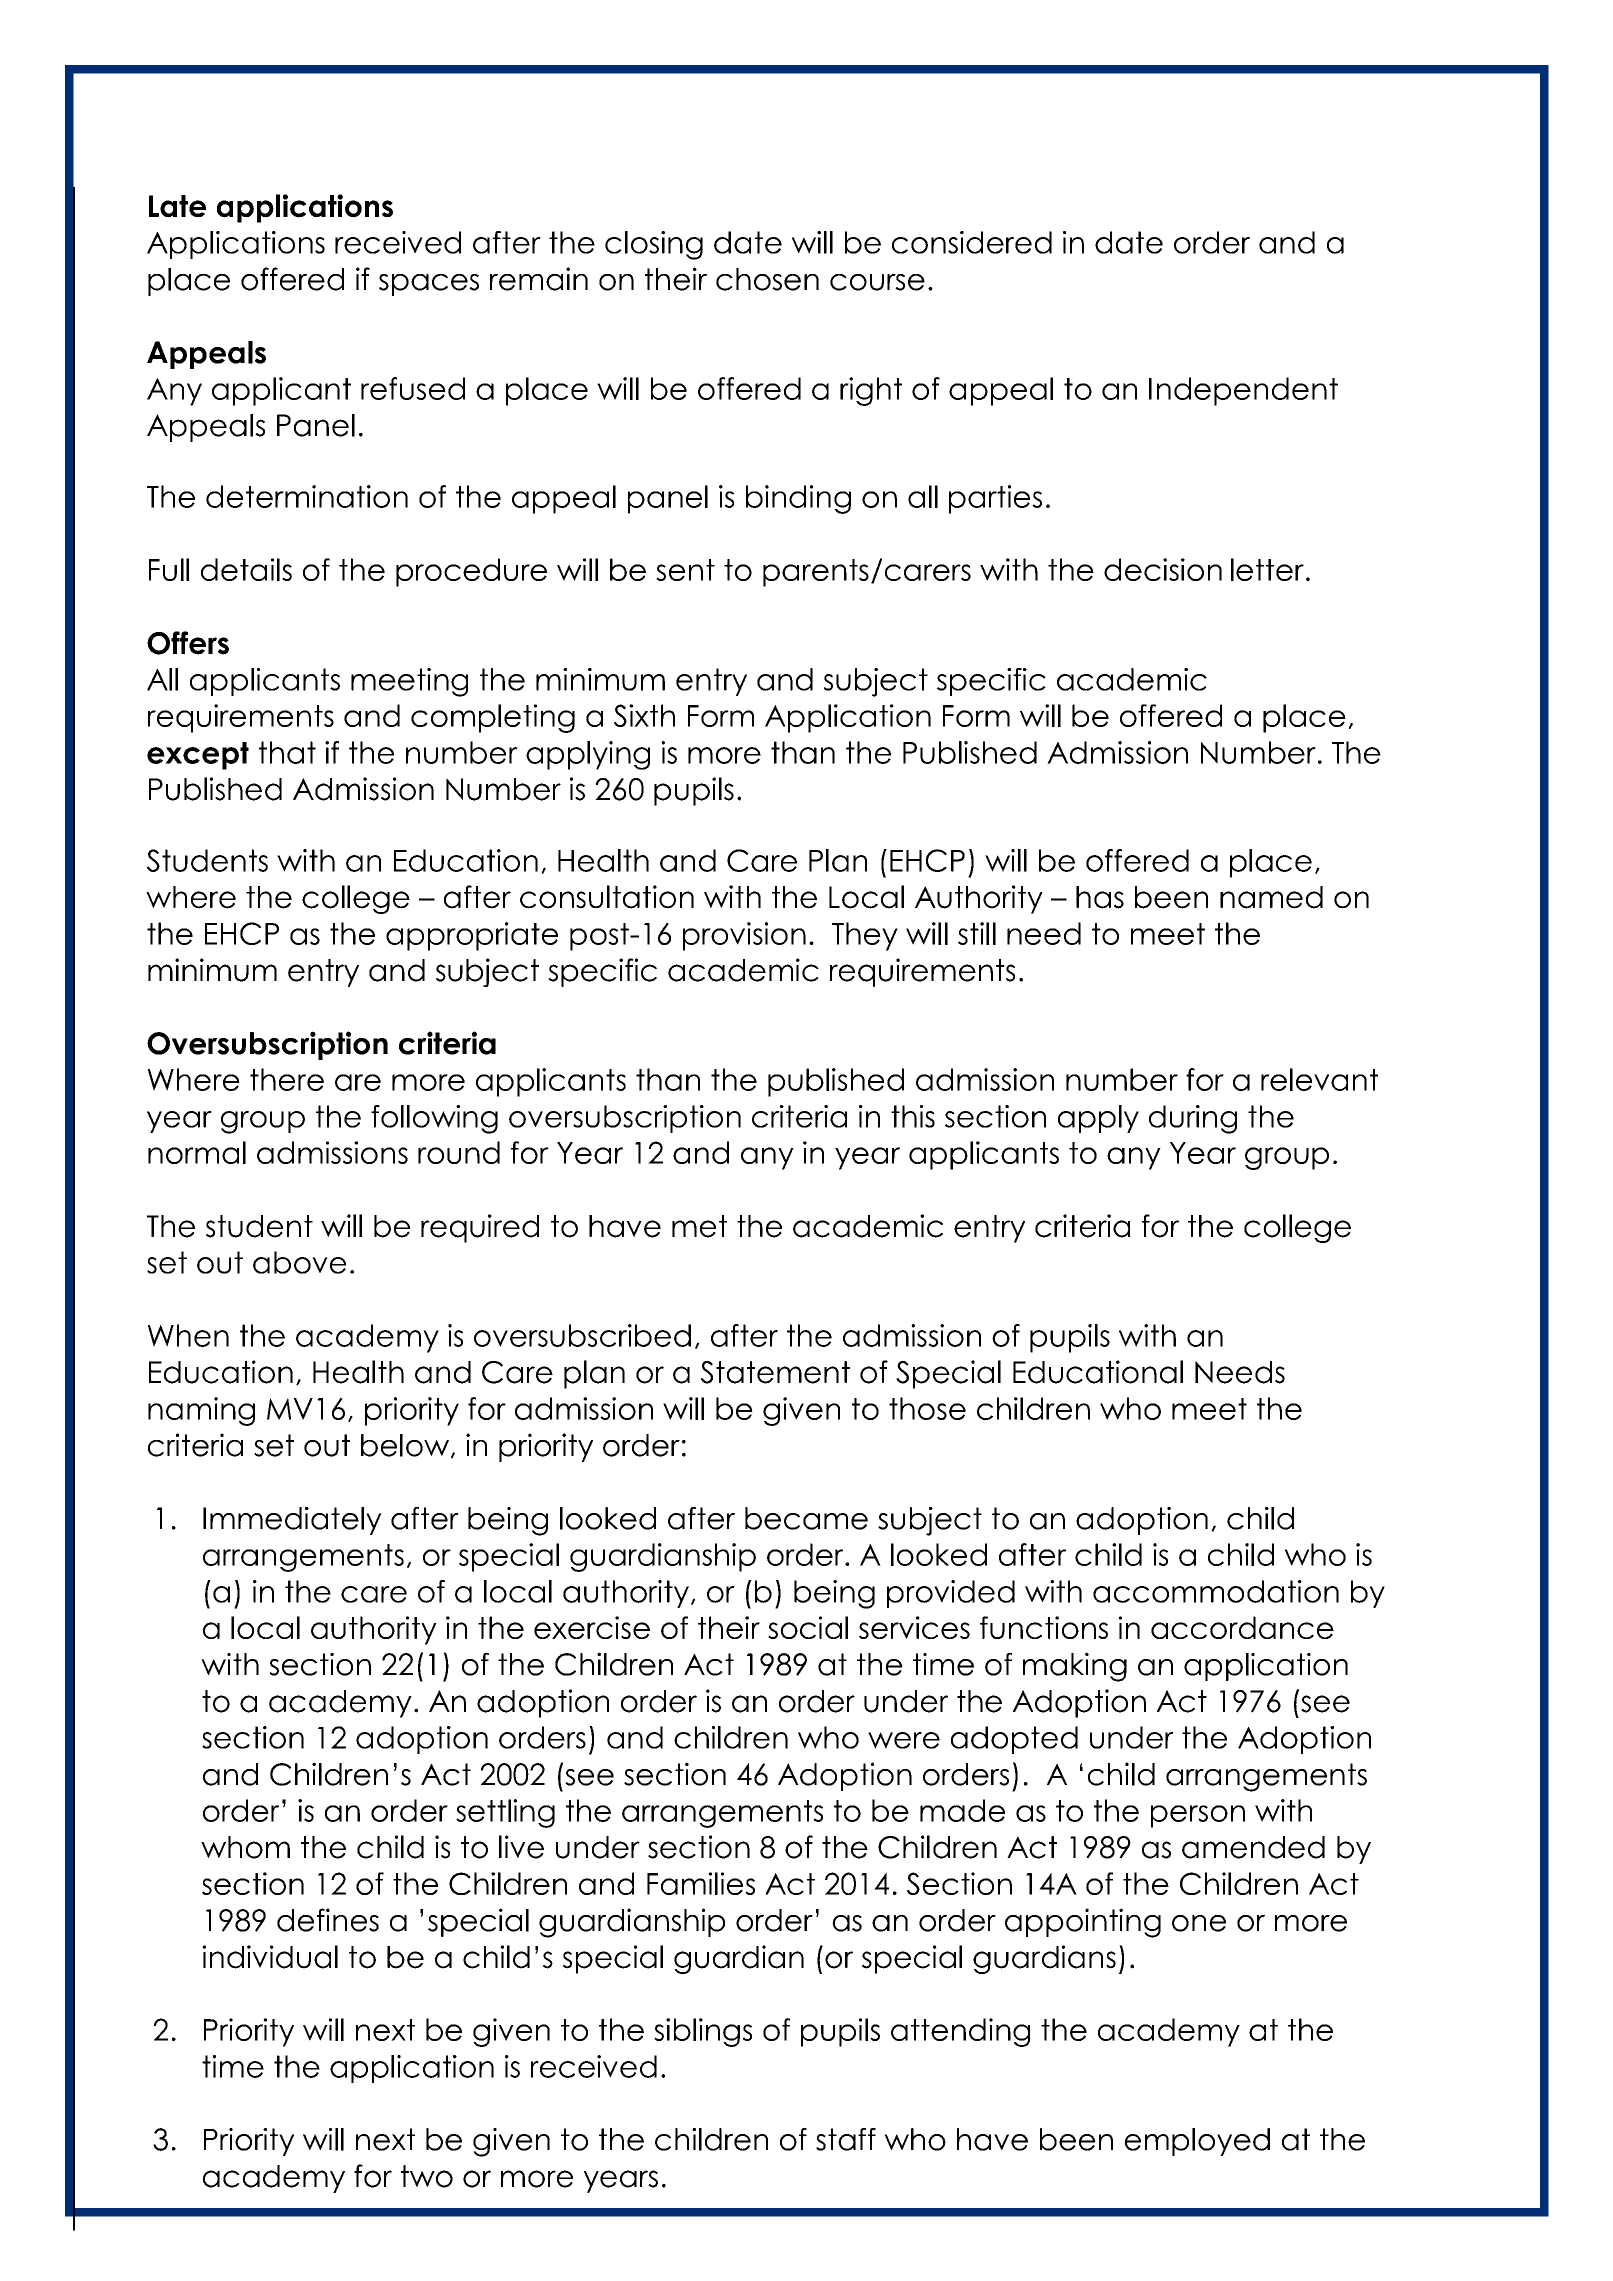 This image has width=1613, height=2281. I want to click on chosen, so click(767, 279).
